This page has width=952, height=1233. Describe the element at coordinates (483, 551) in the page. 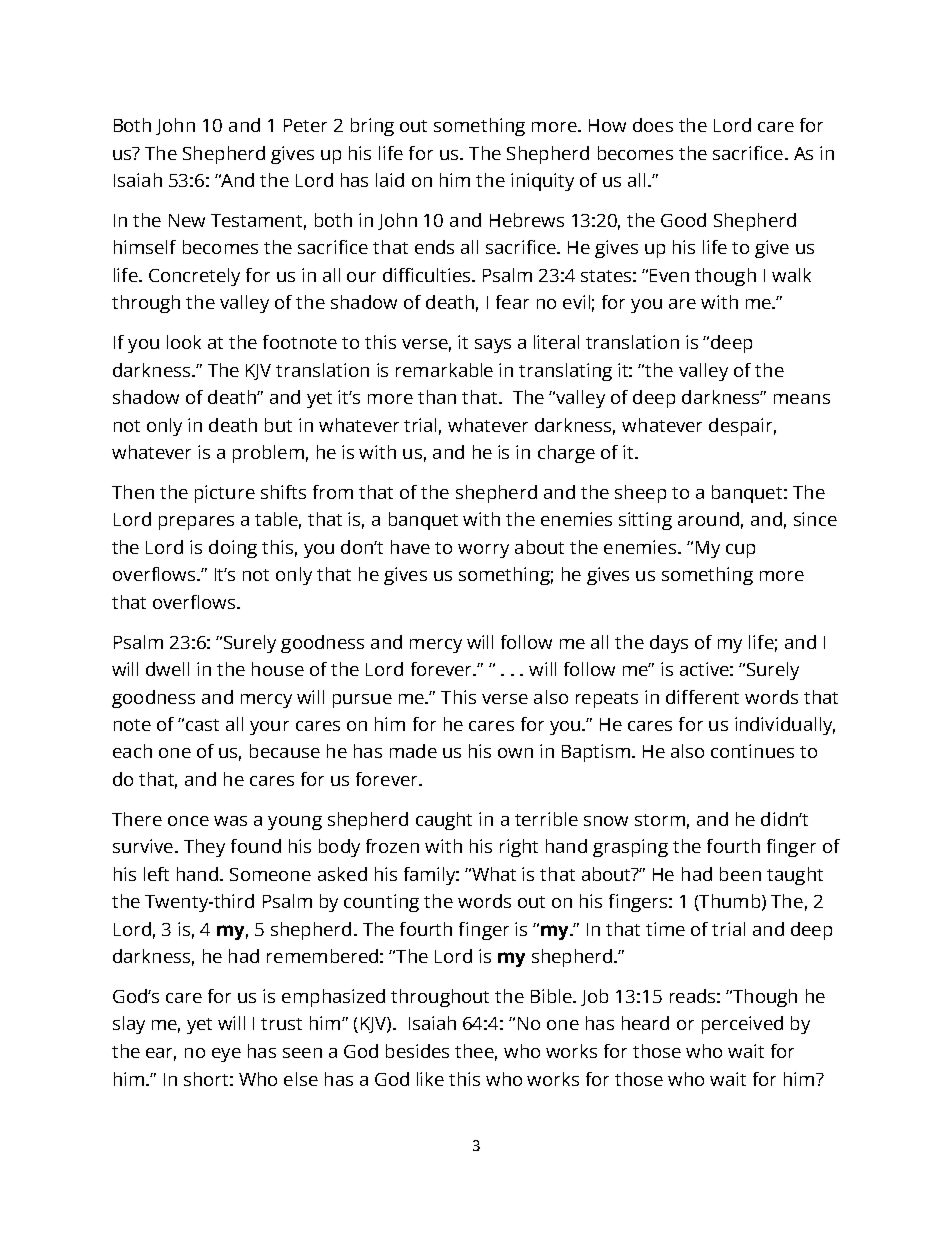

I see `worry` at that location.
